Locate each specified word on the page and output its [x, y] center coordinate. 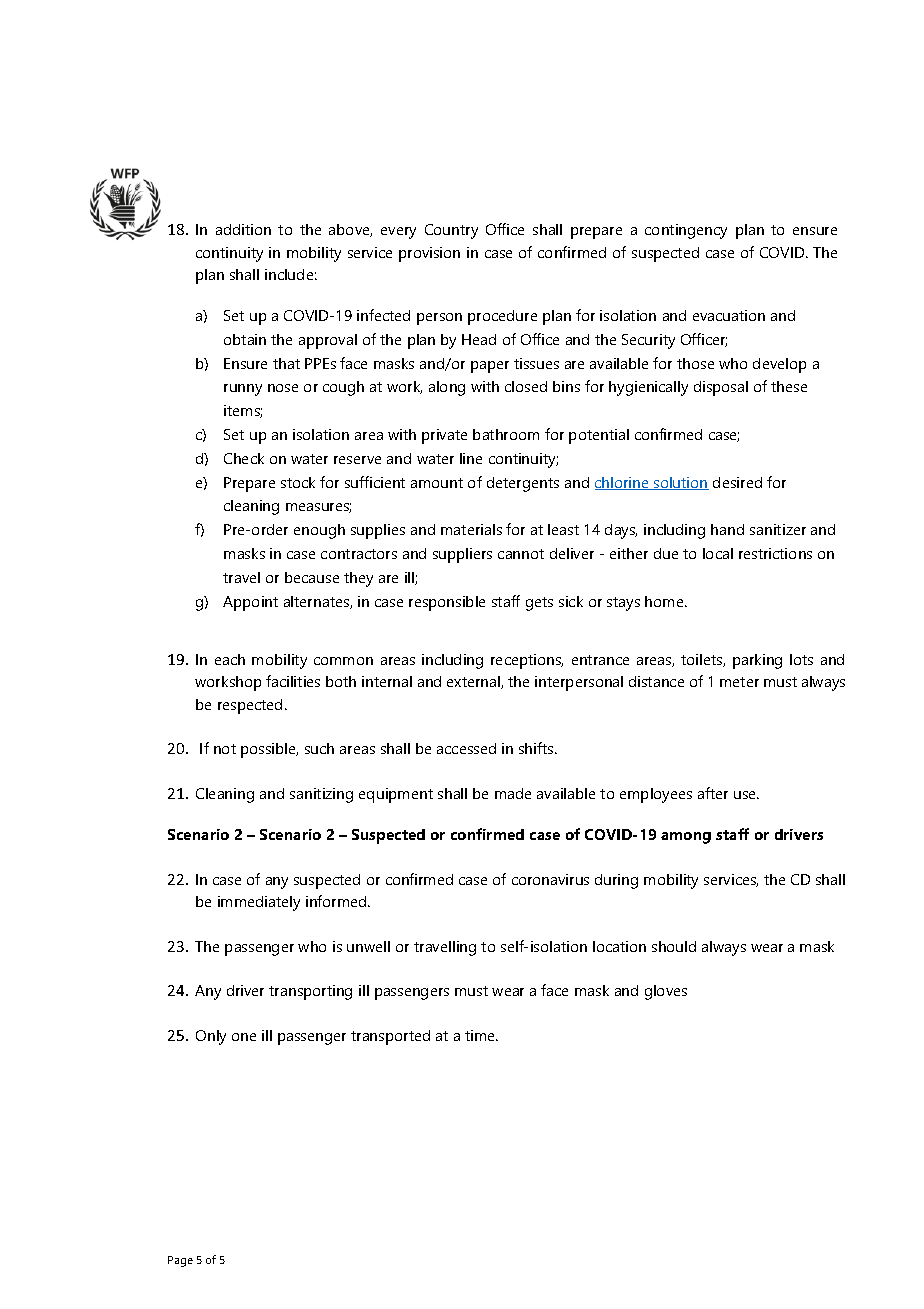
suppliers [462, 555]
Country [451, 231]
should [674, 946]
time [481, 1035]
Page [180, 1261]
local [718, 553]
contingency [686, 231]
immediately [259, 903]
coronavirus [550, 879]
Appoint [250, 603]
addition [243, 229]
